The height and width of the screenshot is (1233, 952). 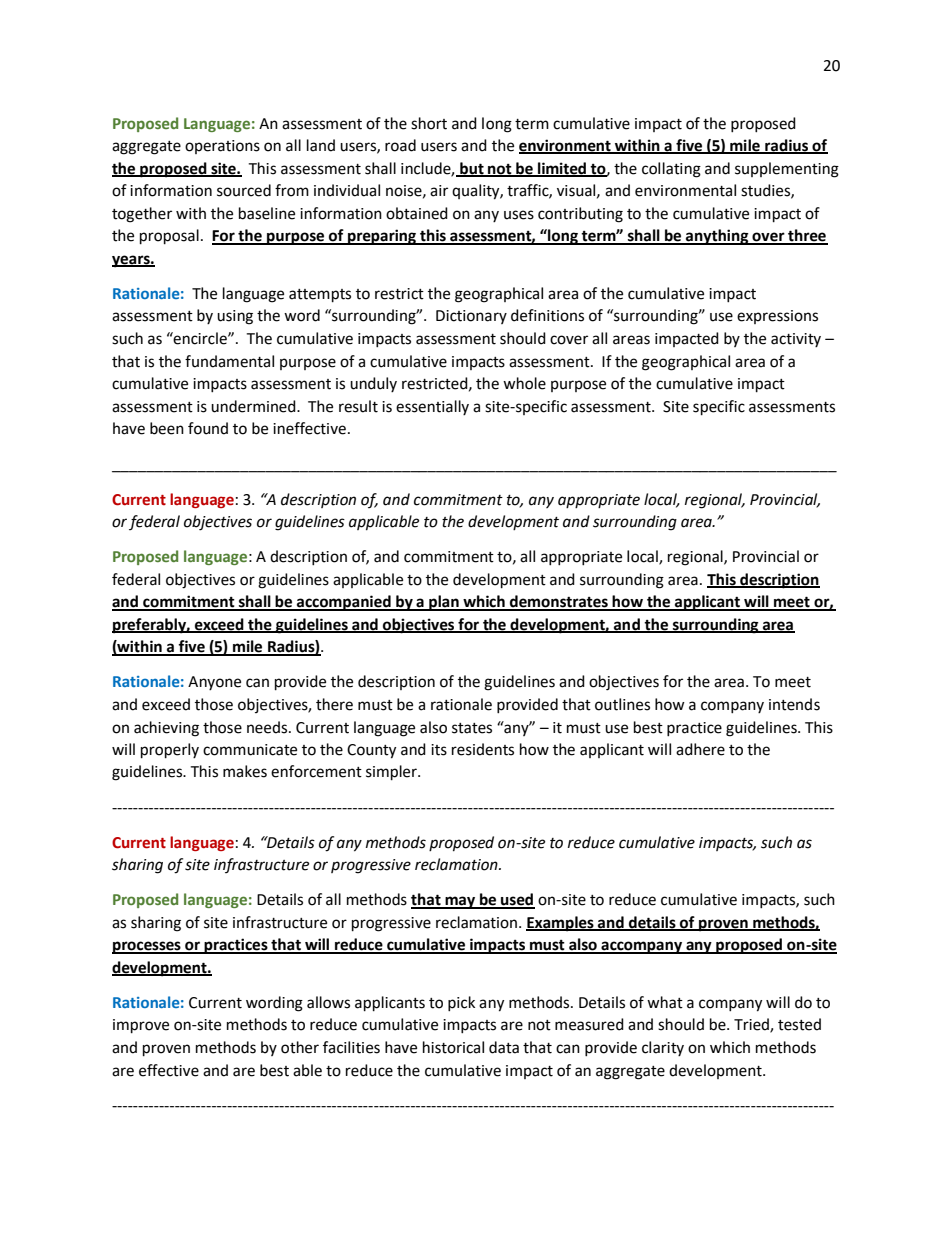 What do you see at coordinates (483, 749) in the screenshot?
I see `residents` at bounding box center [483, 749].
